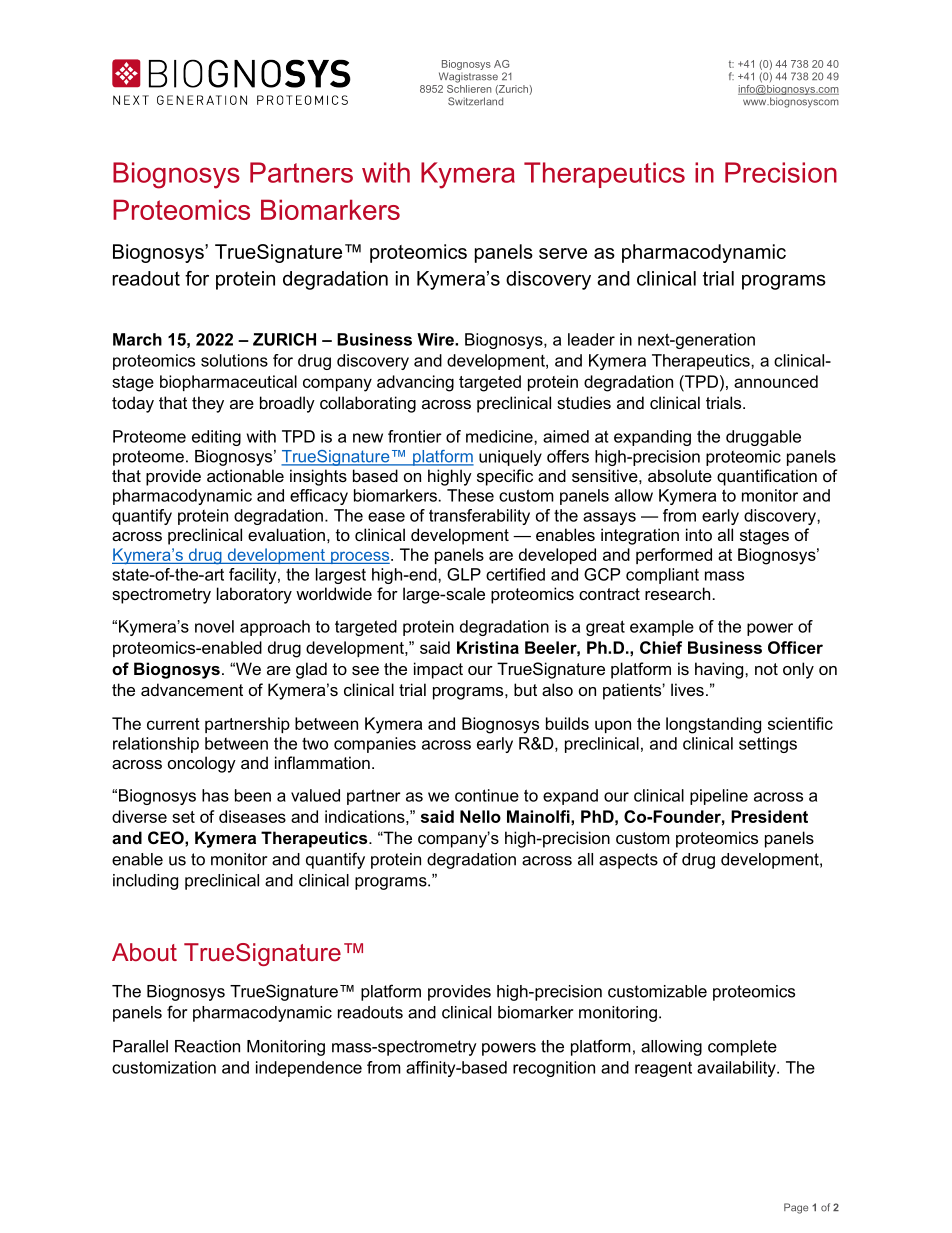 The image size is (952, 1233). What do you see at coordinates (137, 339) in the image?
I see `March` at bounding box center [137, 339].
